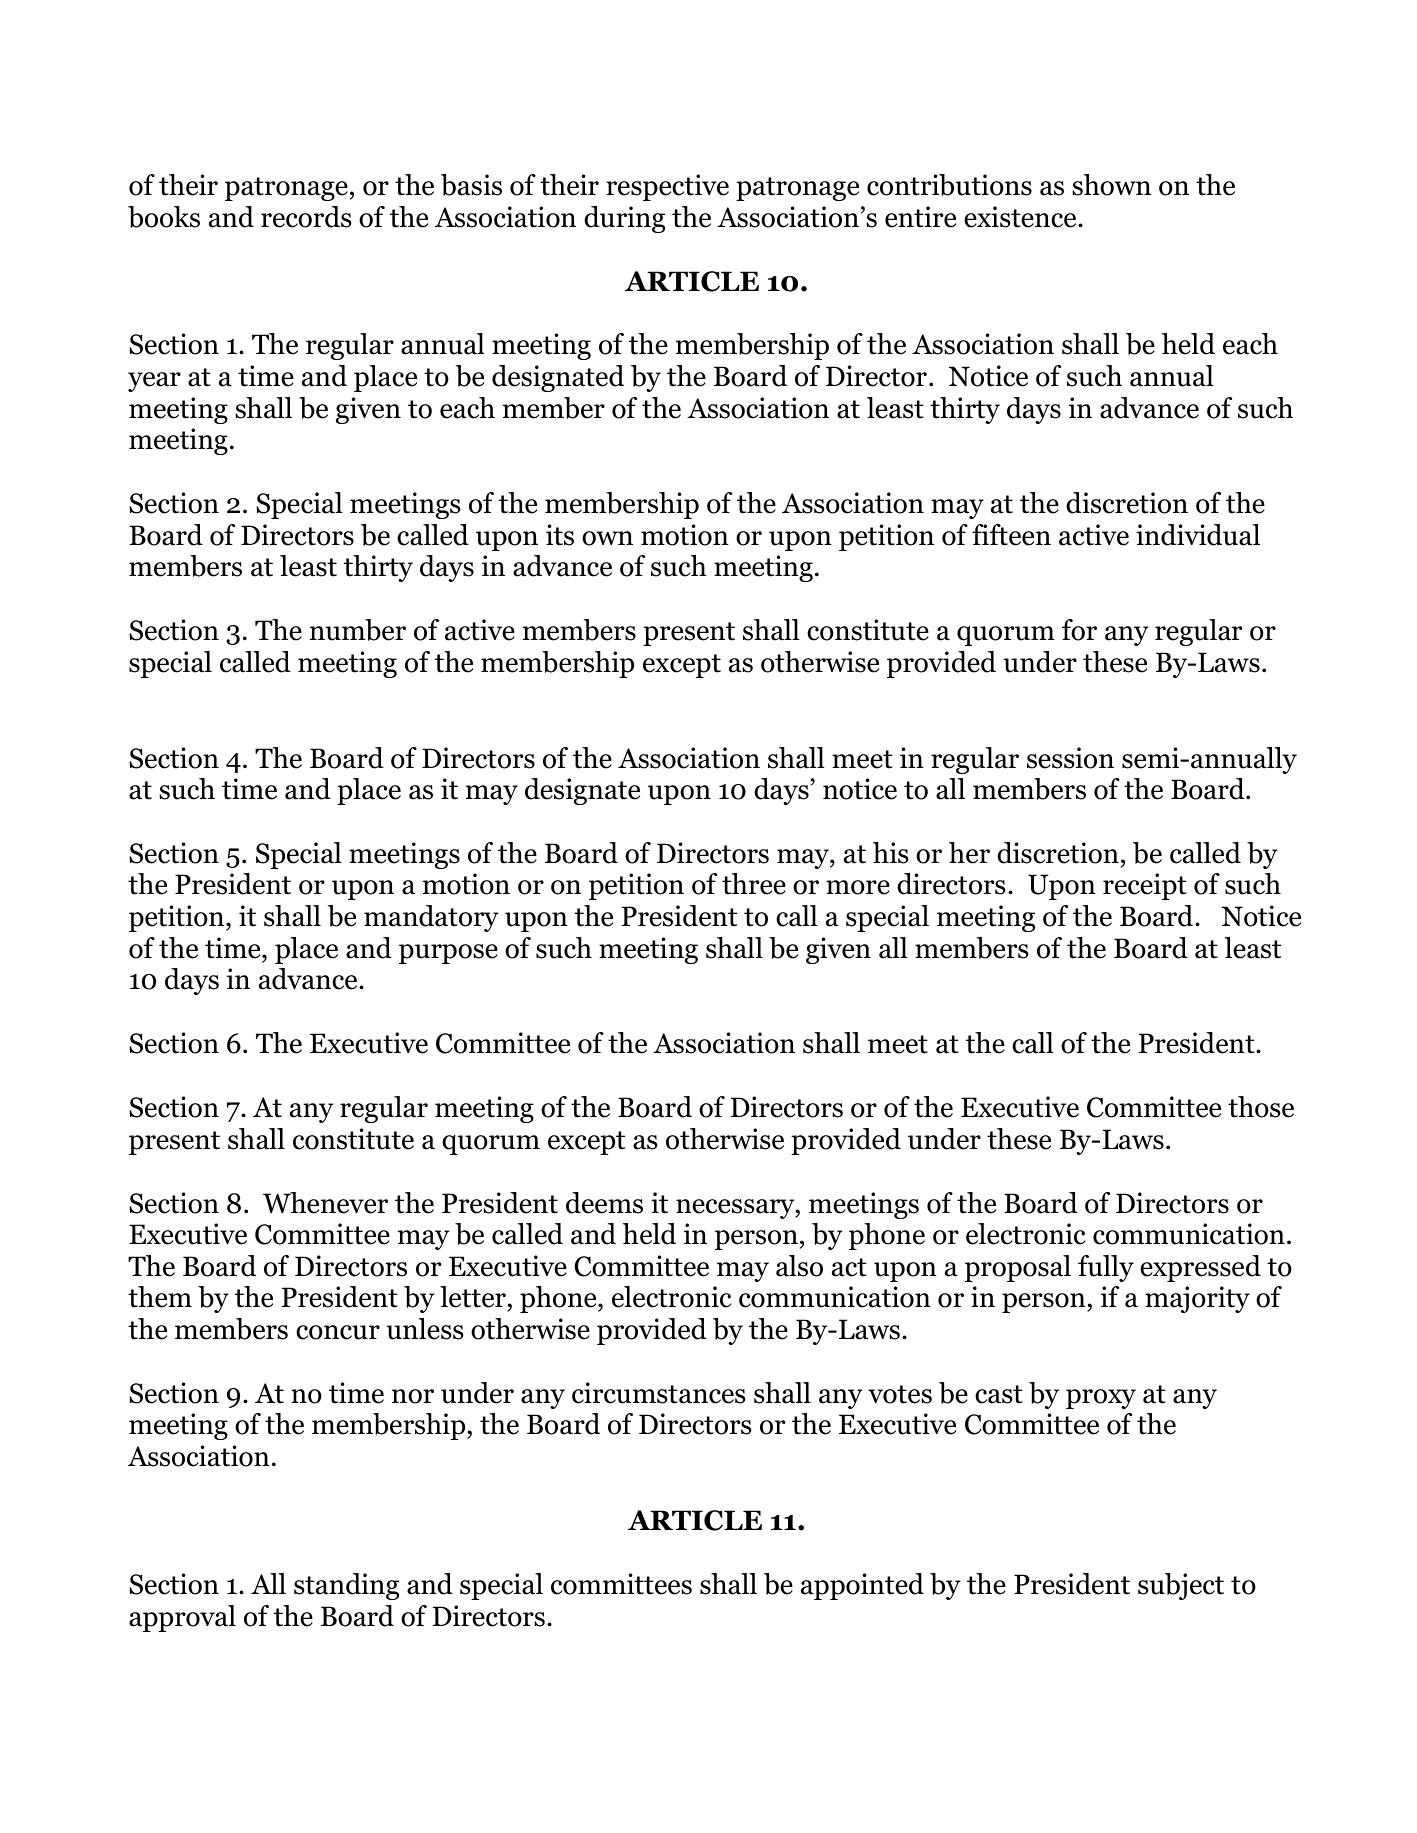 The image size is (1417, 1833). Describe the element at coordinates (799, 1266) in the screenshot. I see `also` at that location.
